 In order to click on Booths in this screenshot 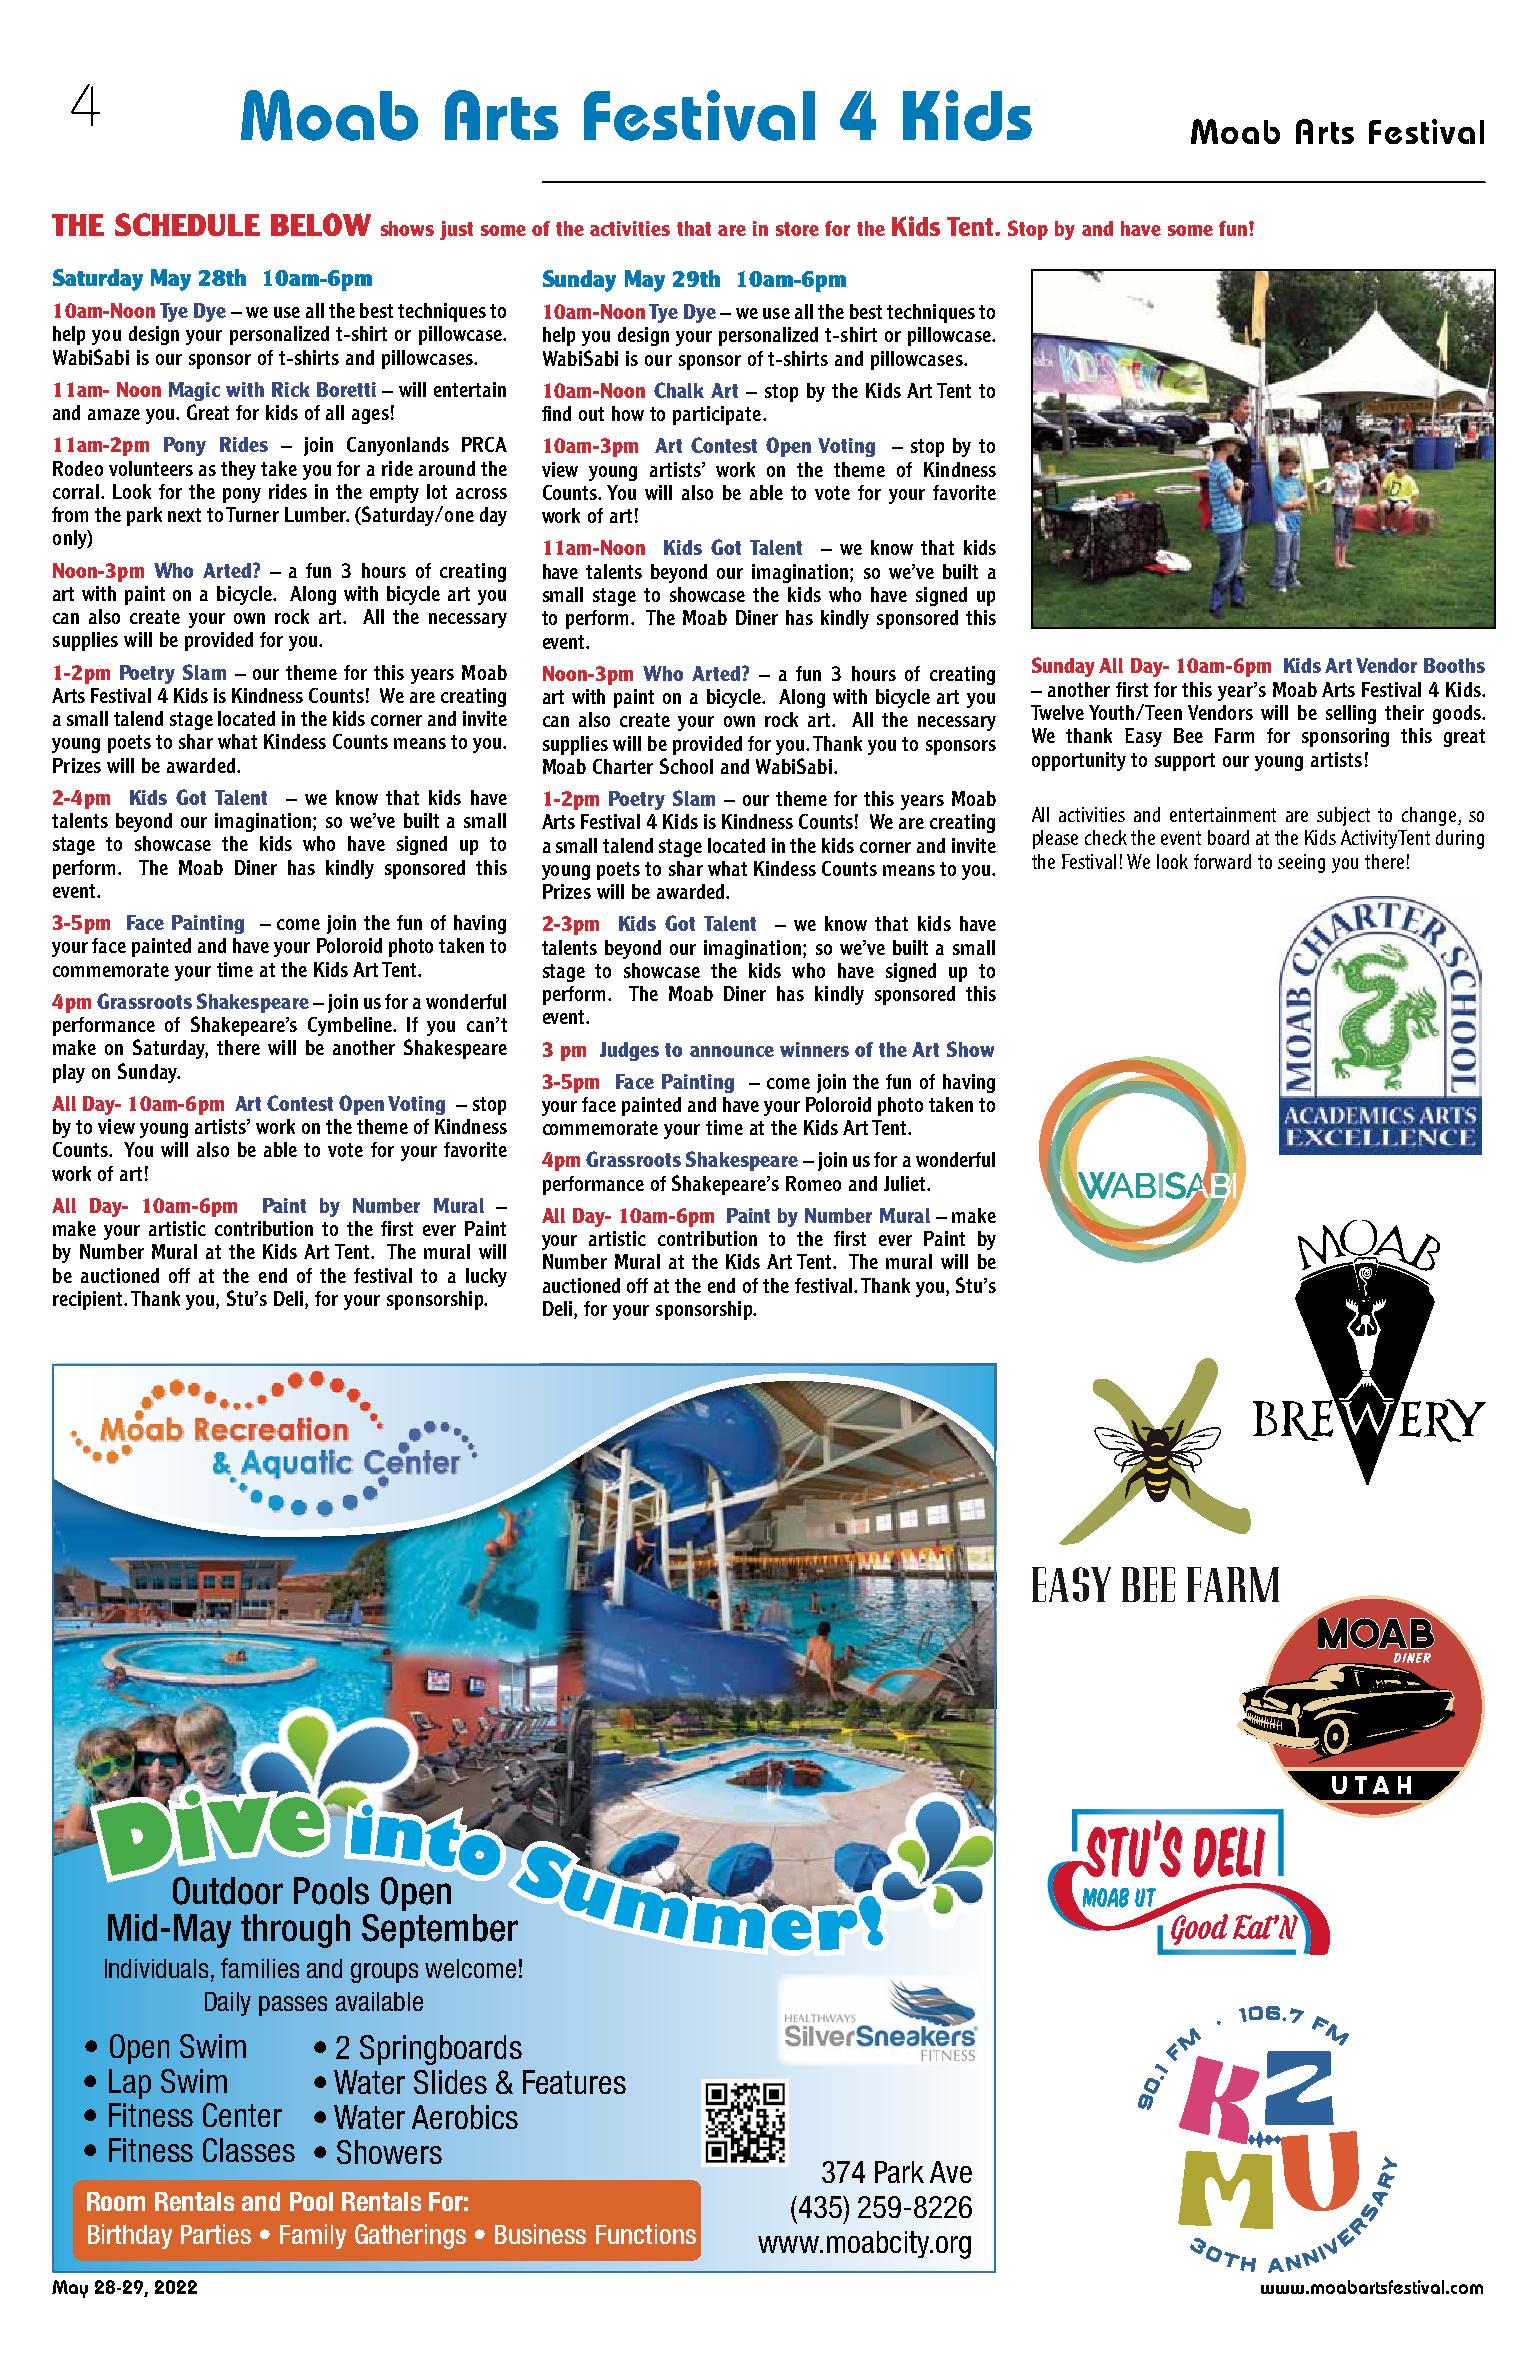, I will do `click(1454, 665)`.
